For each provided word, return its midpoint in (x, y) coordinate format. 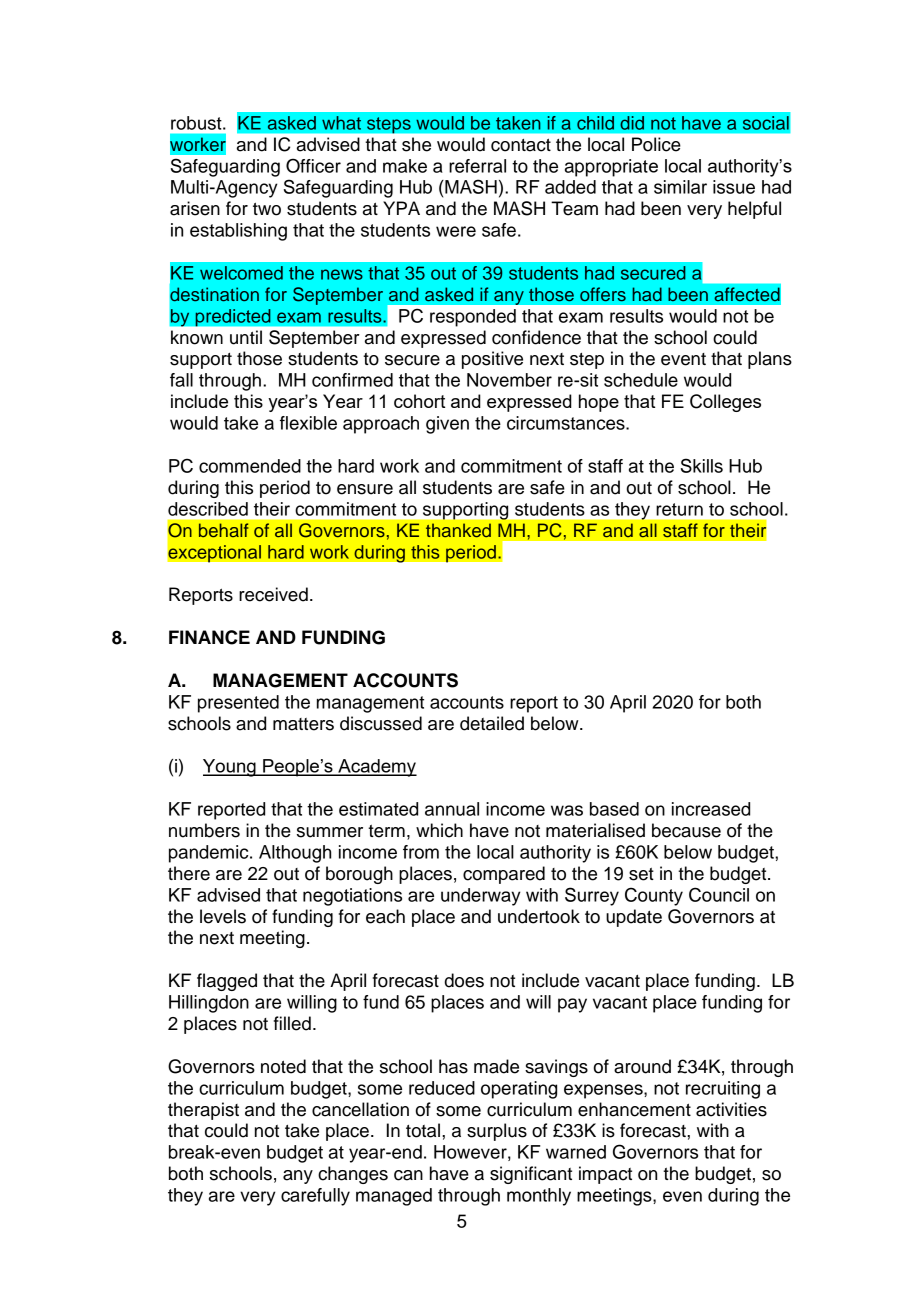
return (679, 509)
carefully (315, 1197)
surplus (497, 1132)
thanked (458, 530)
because (686, 830)
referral (477, 166)
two (267, 209)
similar (680, 187)
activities (731, 1109)
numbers (204, 830)
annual (452, 809)
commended (250, 466)
